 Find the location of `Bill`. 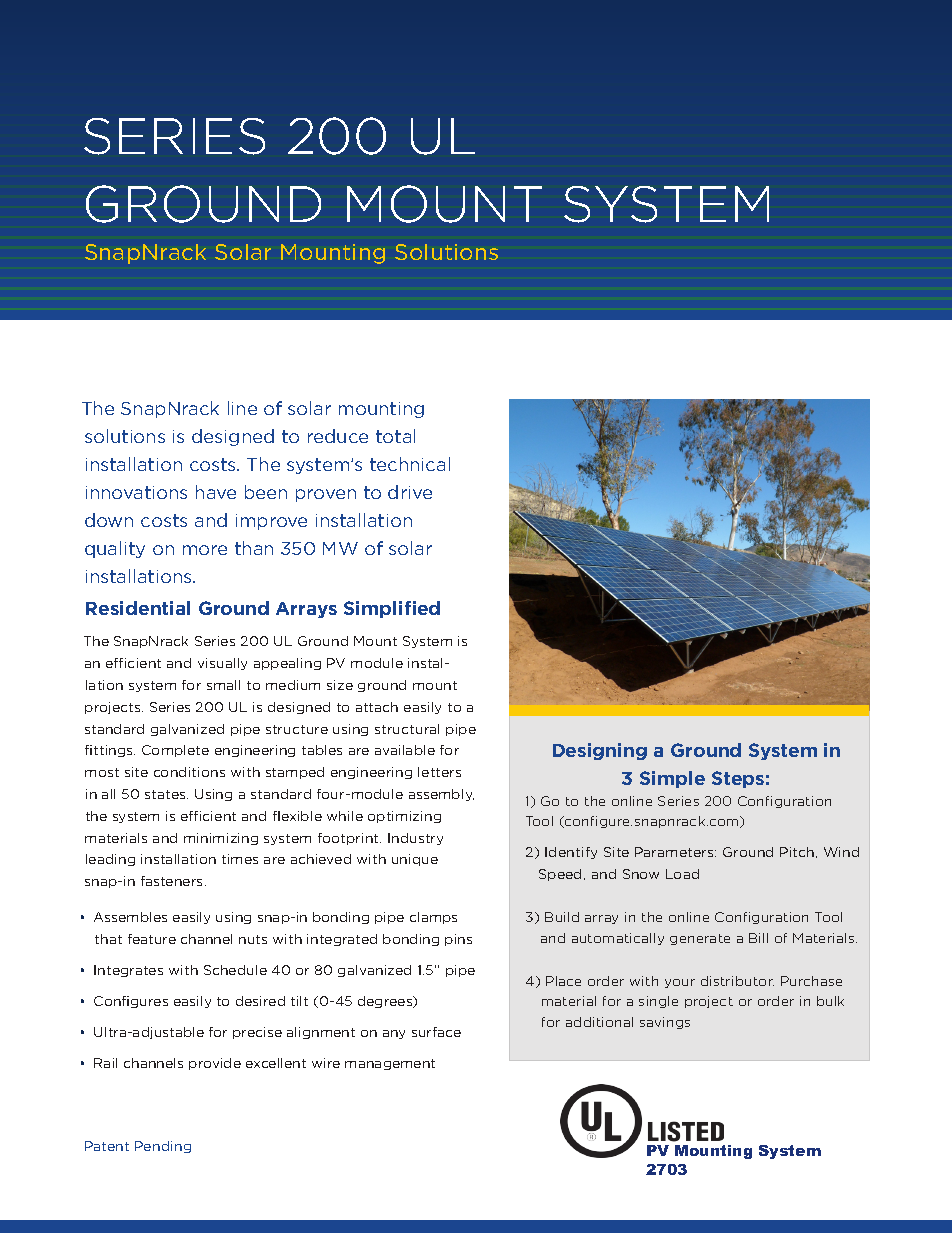

Bill is located at coordinates (758, 938).
